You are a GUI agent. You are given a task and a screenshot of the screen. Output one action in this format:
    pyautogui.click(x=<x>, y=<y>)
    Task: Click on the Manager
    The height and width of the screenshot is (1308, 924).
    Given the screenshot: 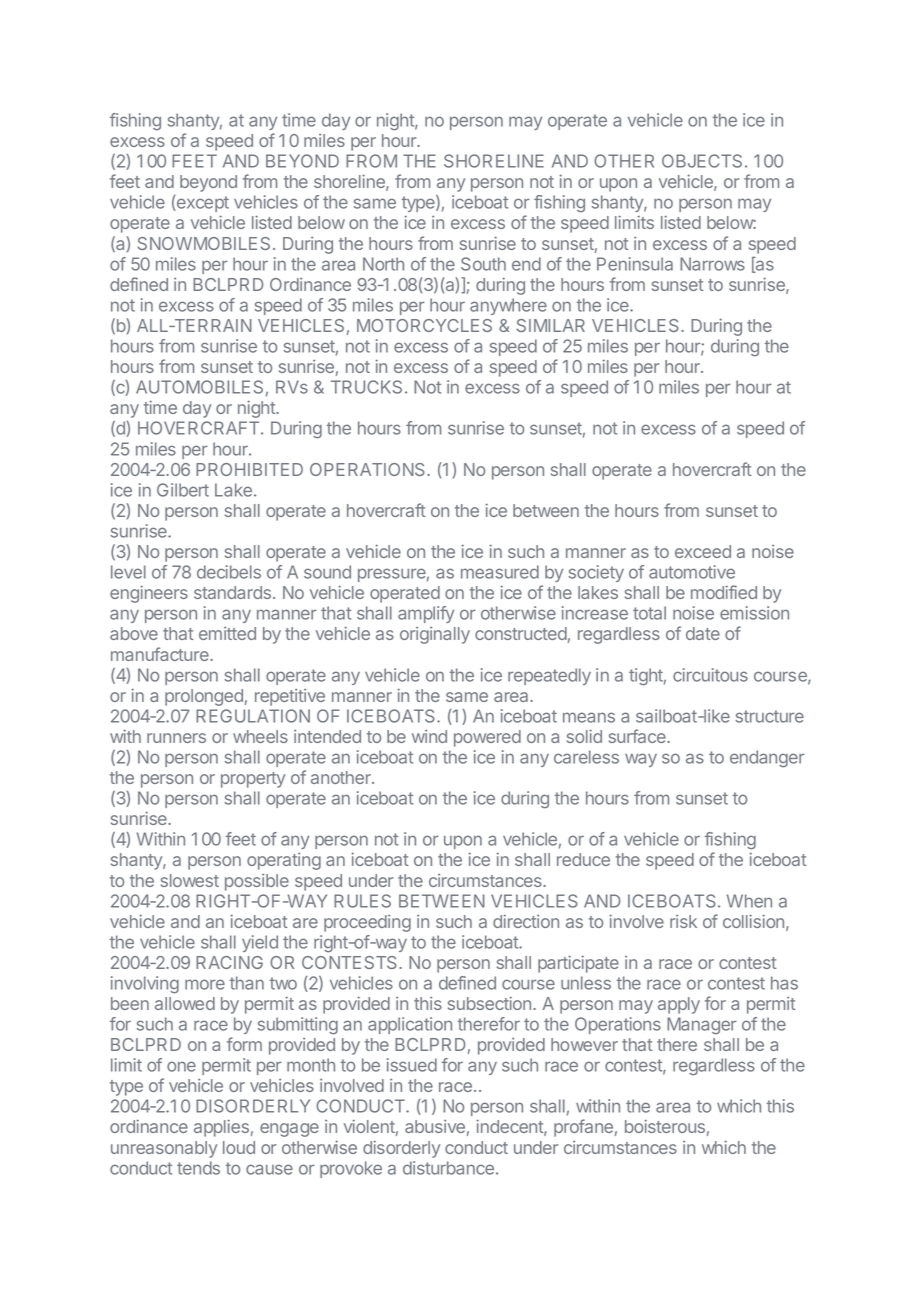 What is the action you would take?
    pyautogui.click(x=701, y=1025)
